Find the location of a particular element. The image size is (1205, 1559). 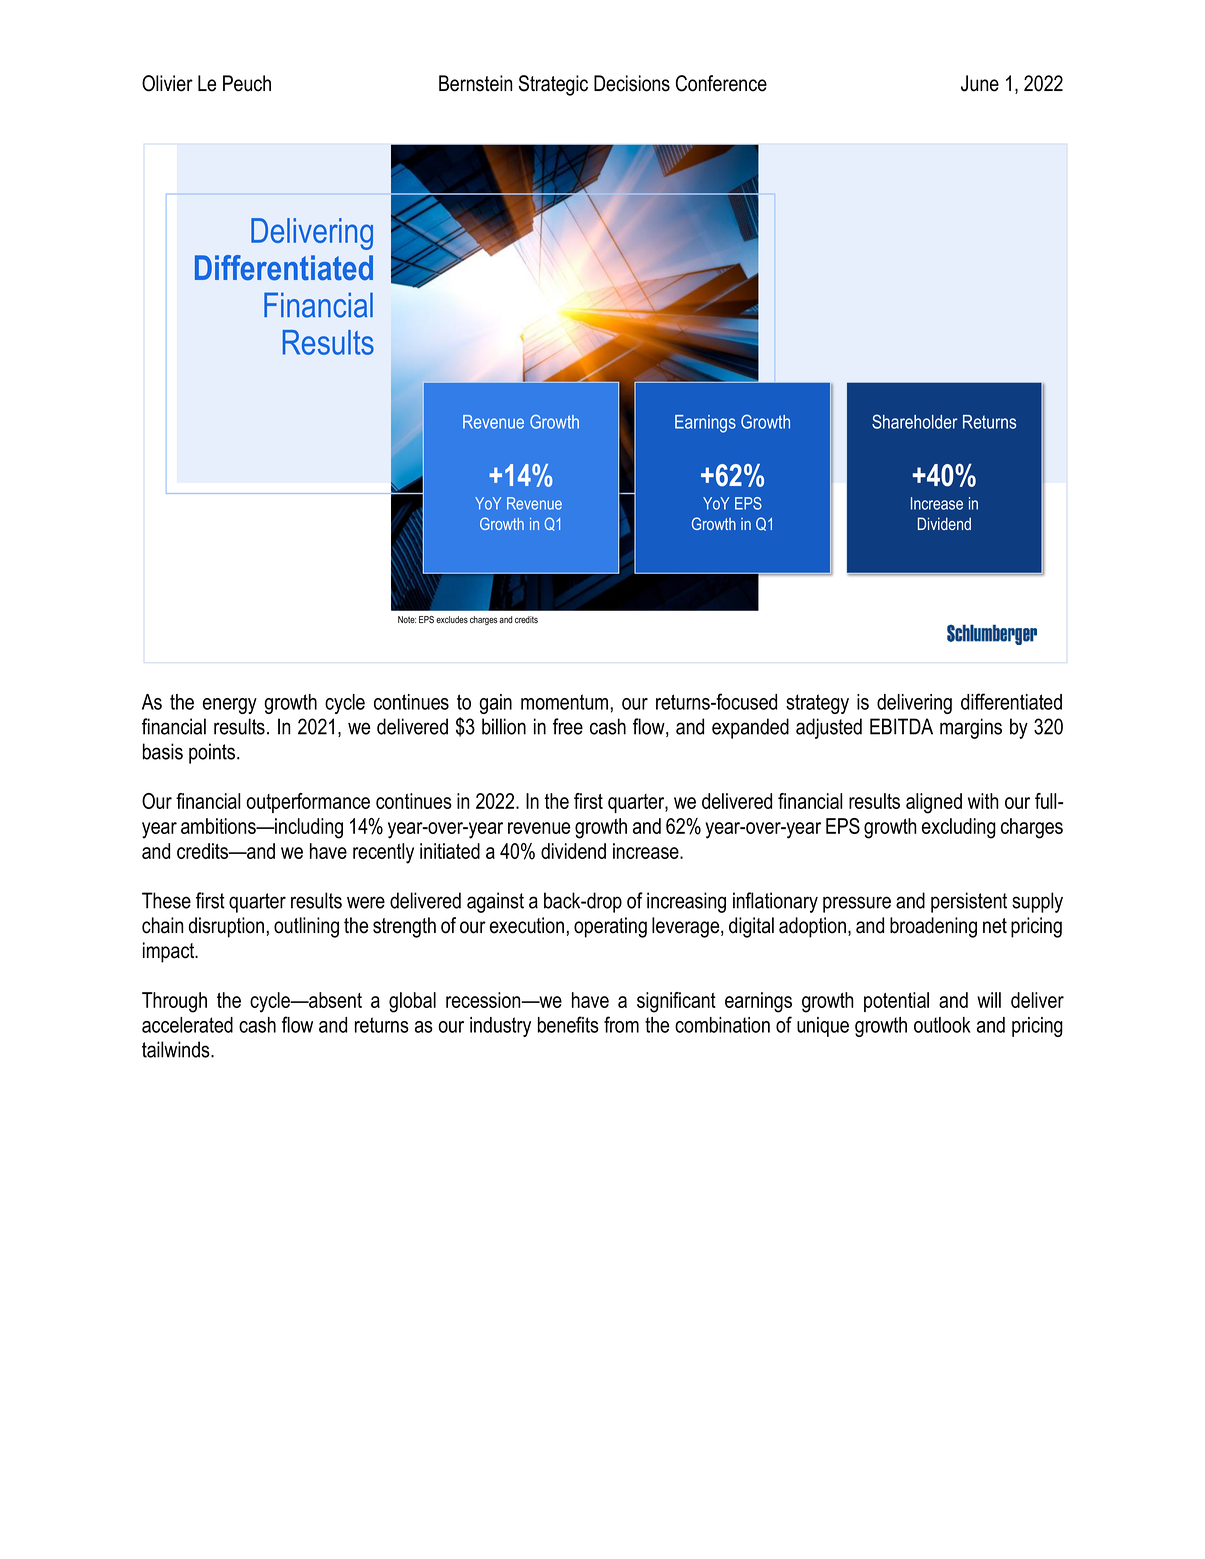

outlook is located at coordinates (942, 1025).
